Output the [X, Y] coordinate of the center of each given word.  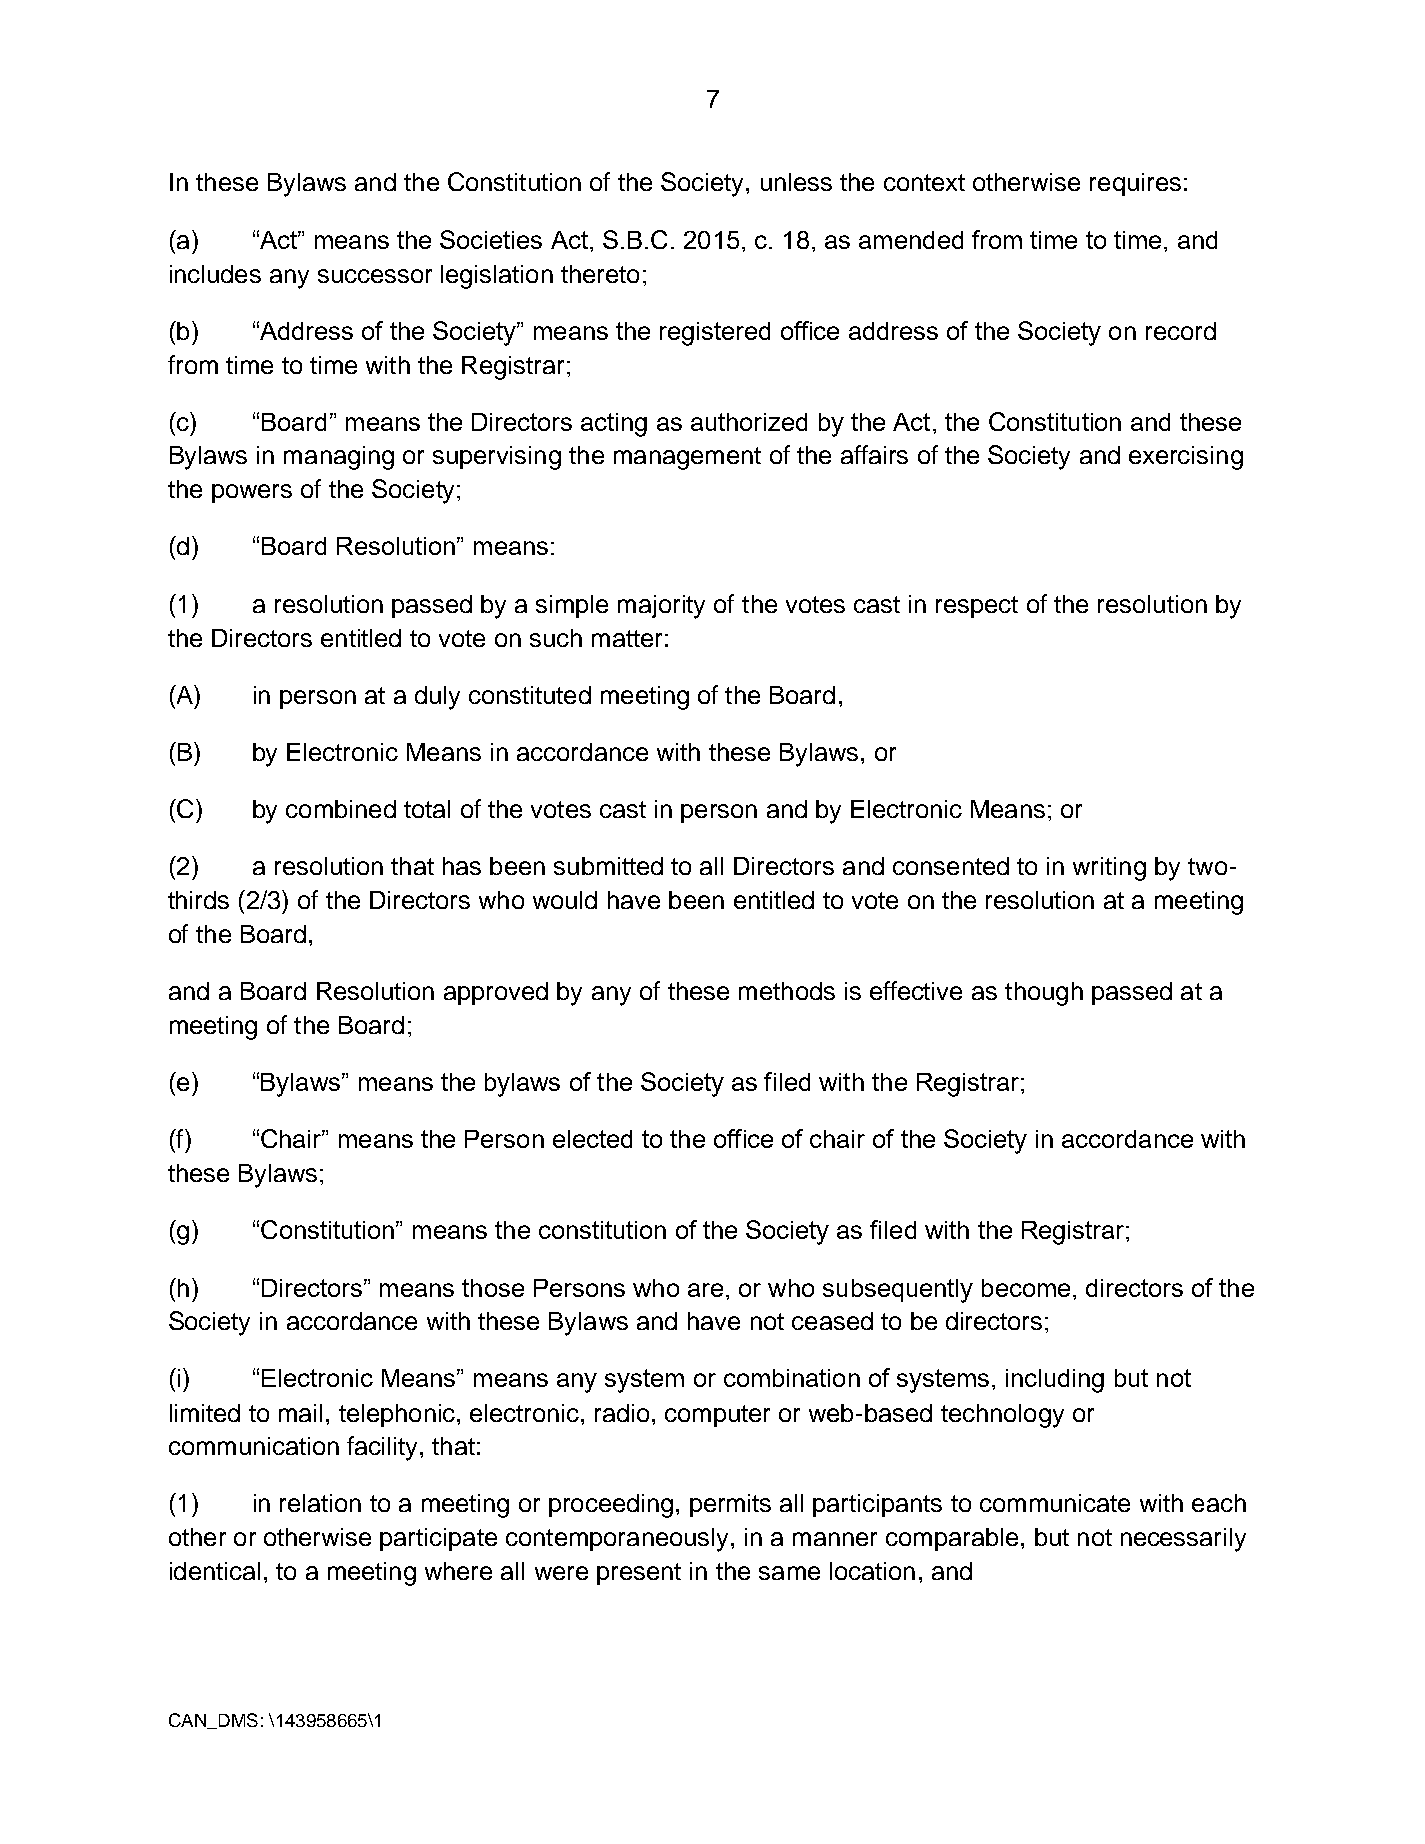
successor [375, 276]
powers [252, 493]
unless [796, 182]
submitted [608, 866]
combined [341, 809]
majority [661, 607]
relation [320, 1503]
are [705, 1290]
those [493, 1288]
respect [977, 607]
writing [1109, 869]
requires [1135, 184]
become [1026, 1288]
